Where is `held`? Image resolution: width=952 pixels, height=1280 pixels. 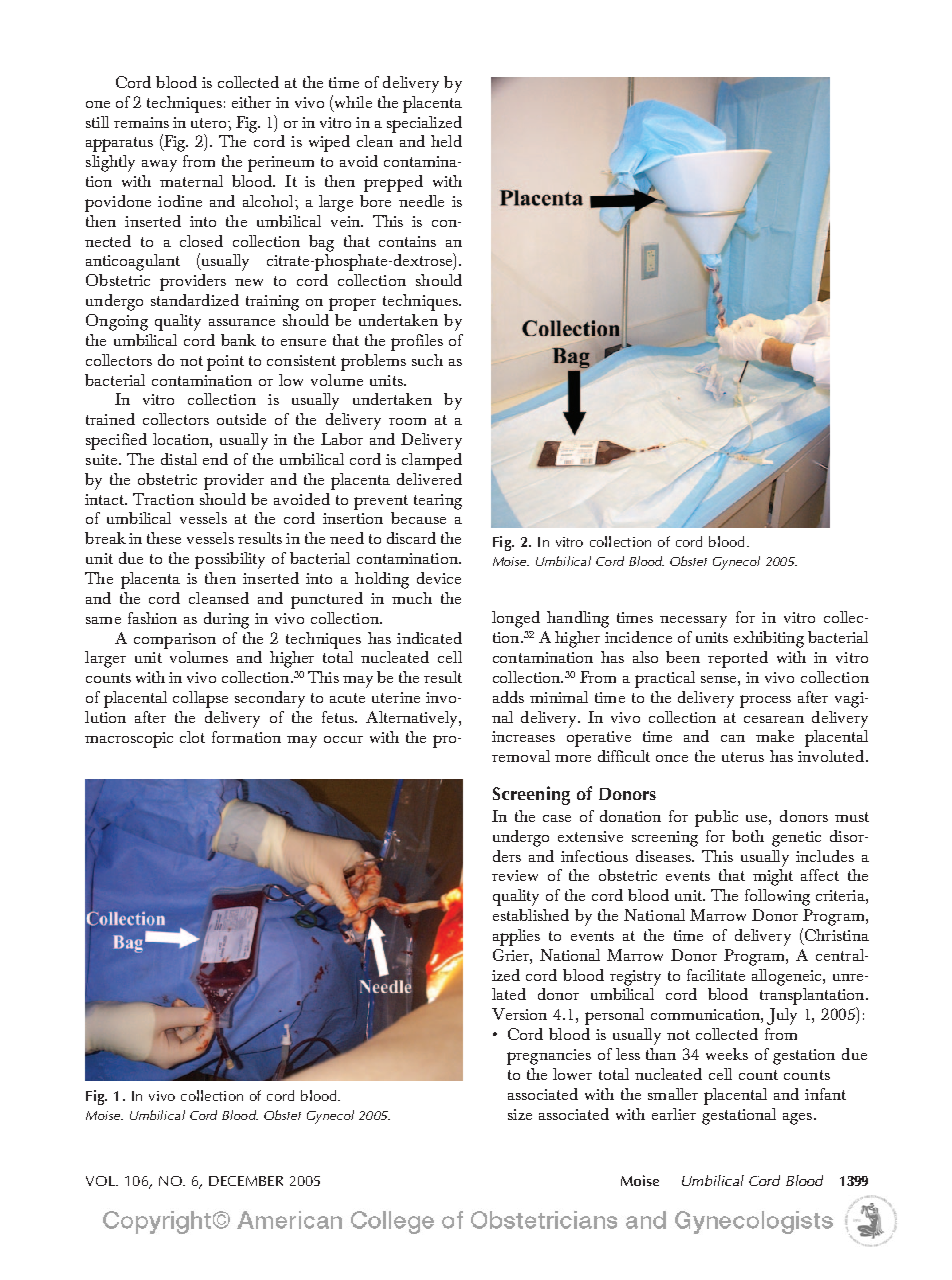 held is located at coordinates (446, 141).
